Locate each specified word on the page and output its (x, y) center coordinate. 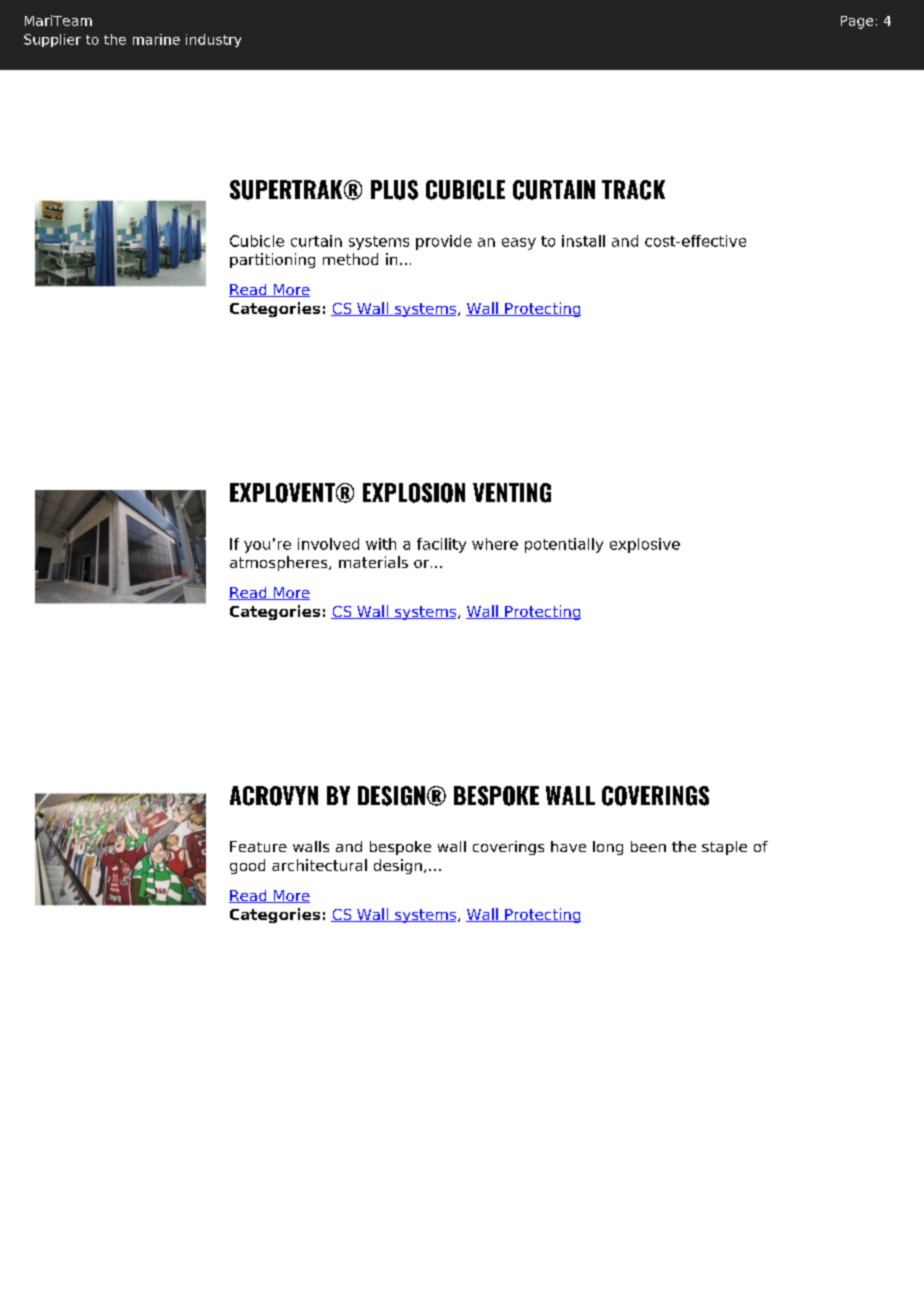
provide (444, 242)
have (568, 846)
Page (857, 22)
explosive (645, 545)
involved (328, 544)
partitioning (272, 260)
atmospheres (280, 563)
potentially (564, 545)
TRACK (633, 190)
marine (156, 39)
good (247, 866)
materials (373, 562)
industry (213, 40)
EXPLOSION (414, 493)
